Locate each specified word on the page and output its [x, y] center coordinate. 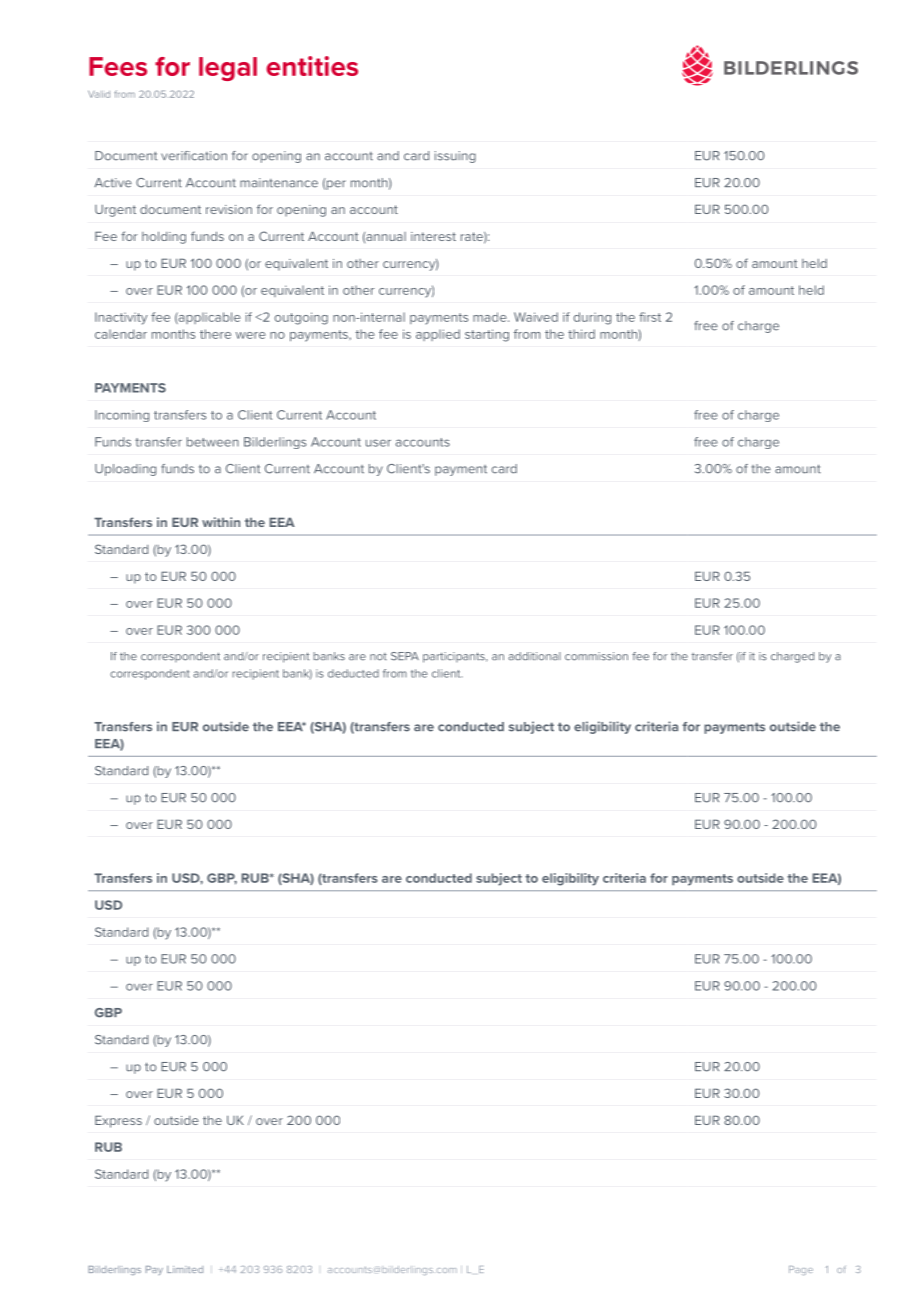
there [215, 334]
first [650, 317]
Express [118, 1121]
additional [534, 656]
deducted [353, 673]
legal [228, 69]
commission [596, 656]
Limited [185, 1269]
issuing [455, 157]
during [592, 318]
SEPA [405, 656]
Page [801, 1270]
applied [438, 335]
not [378, 657]
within [221, 522]
